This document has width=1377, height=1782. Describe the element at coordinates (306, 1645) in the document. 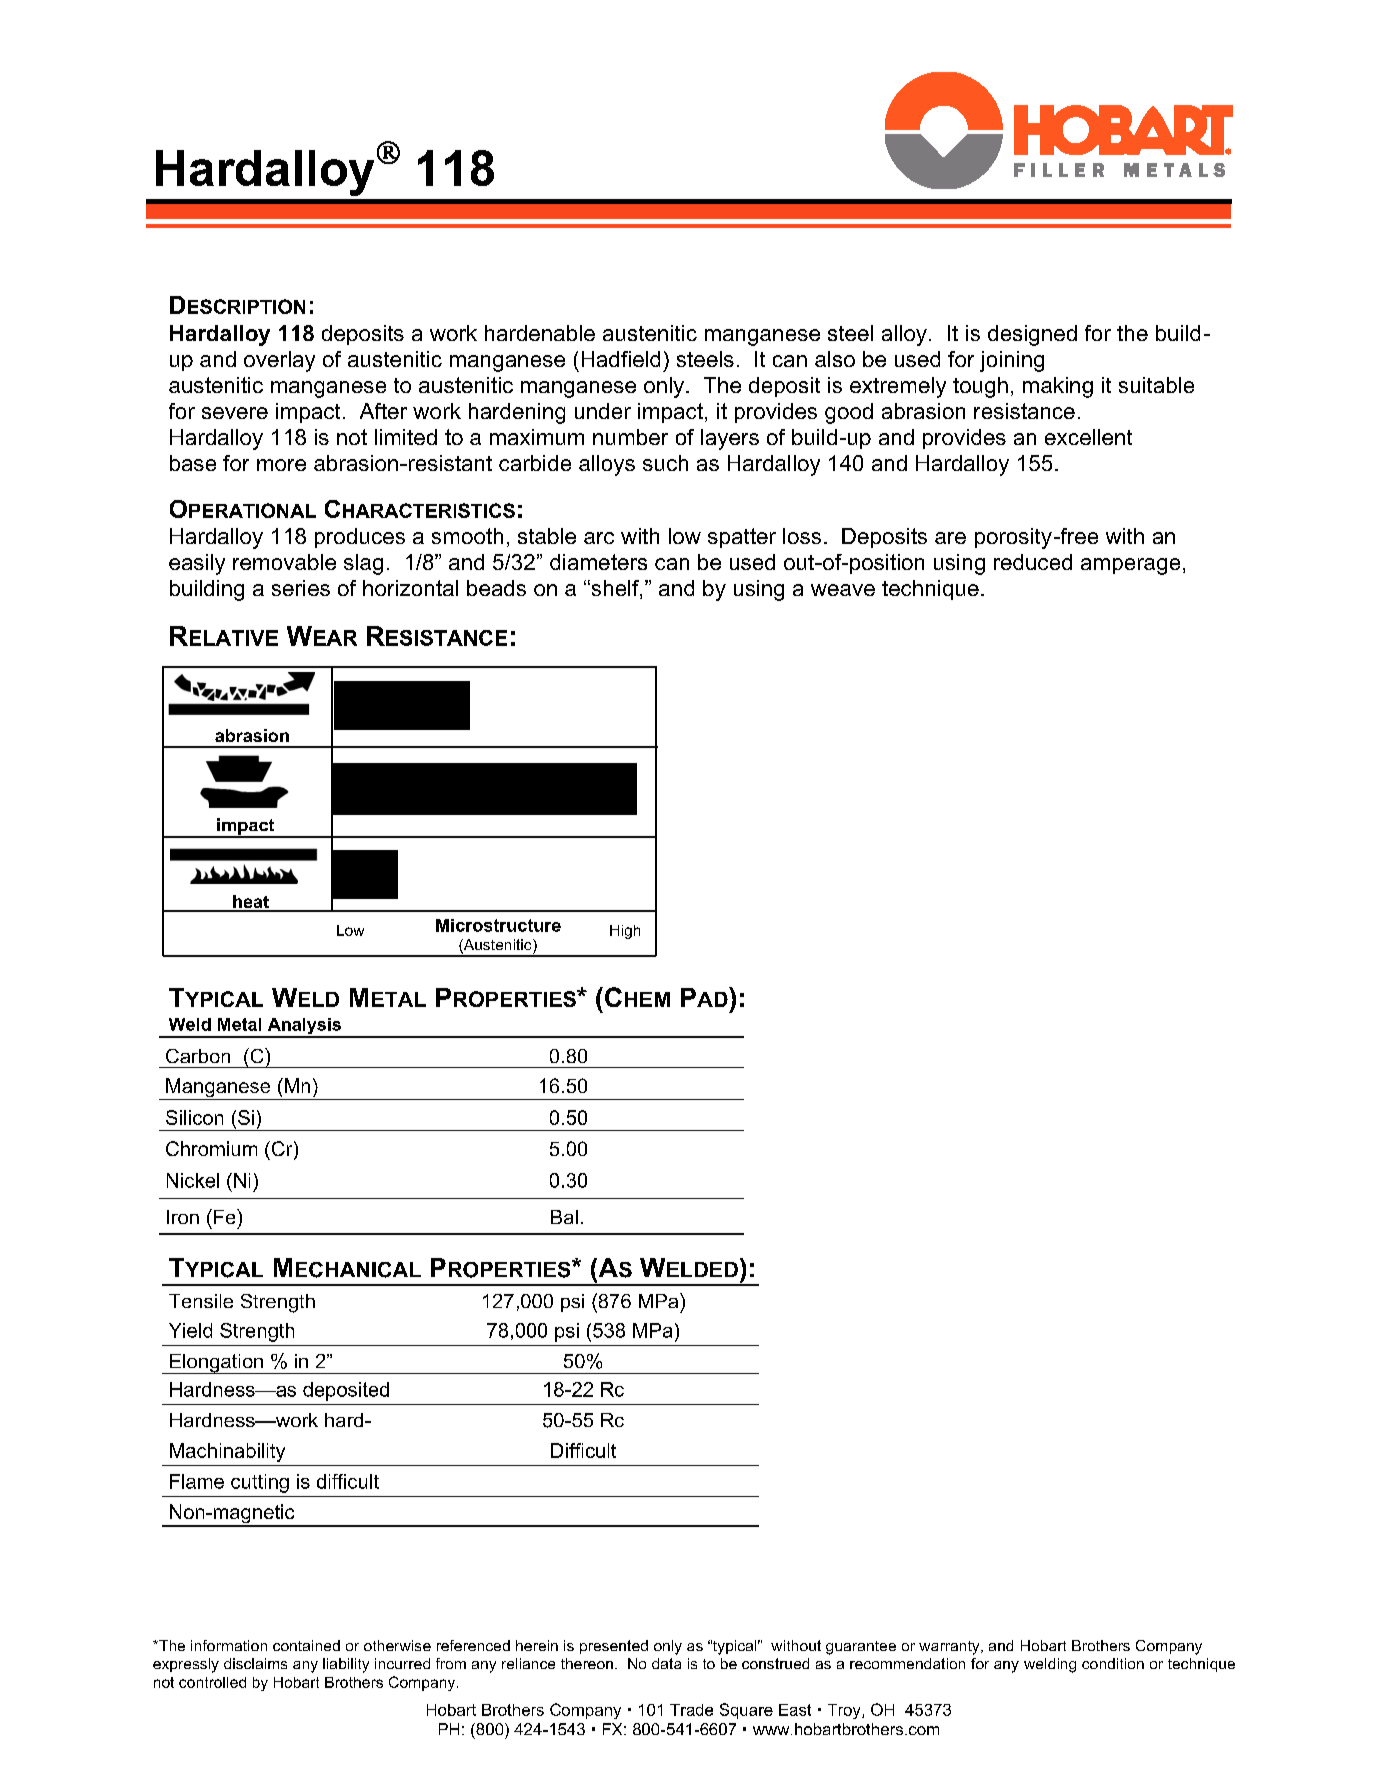

I see `contained` at that location.
